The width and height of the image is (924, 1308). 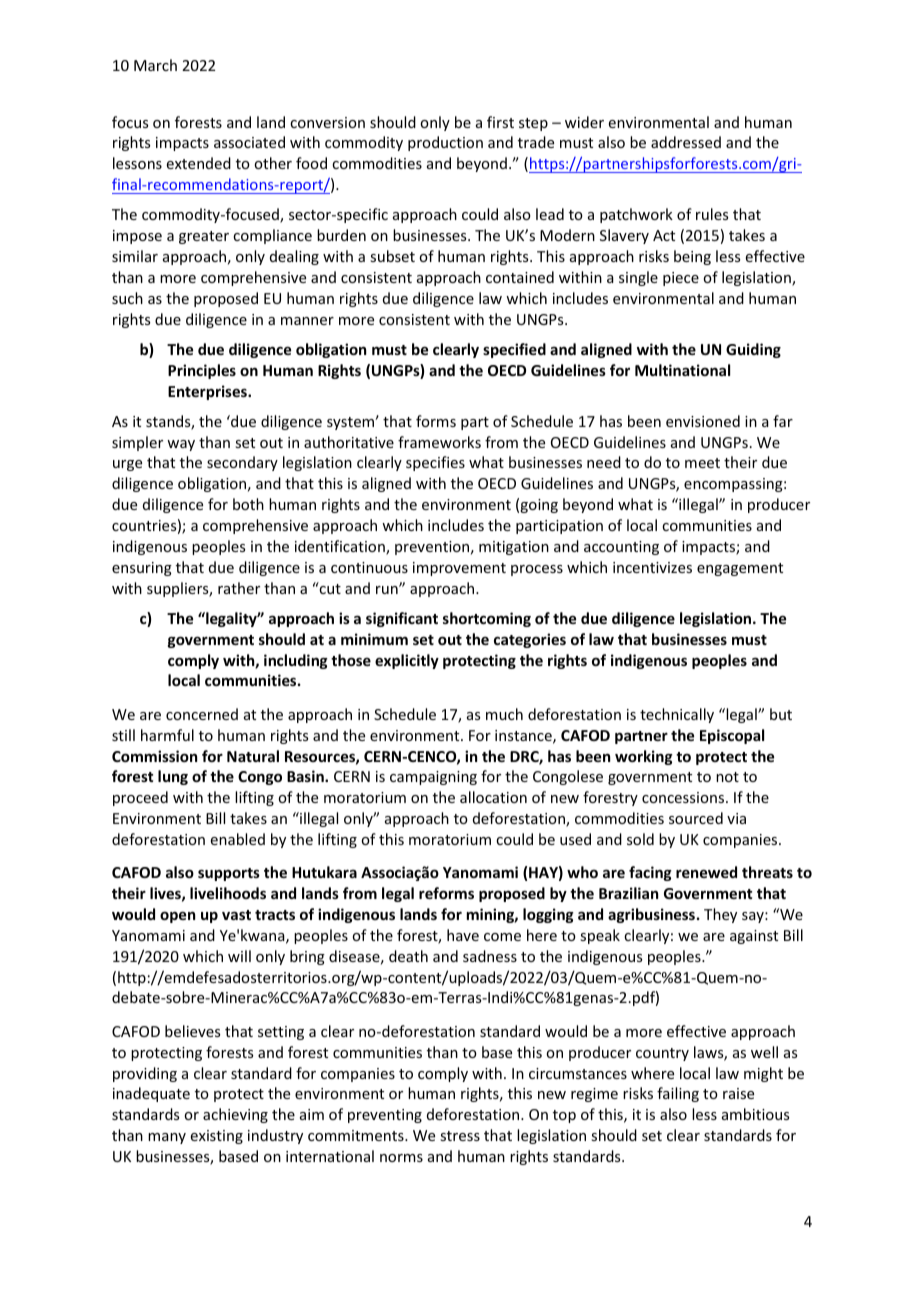 What do you see at coordinates (686, 142) in the image?
I see `addressed` at bounding box center [686, 142].
